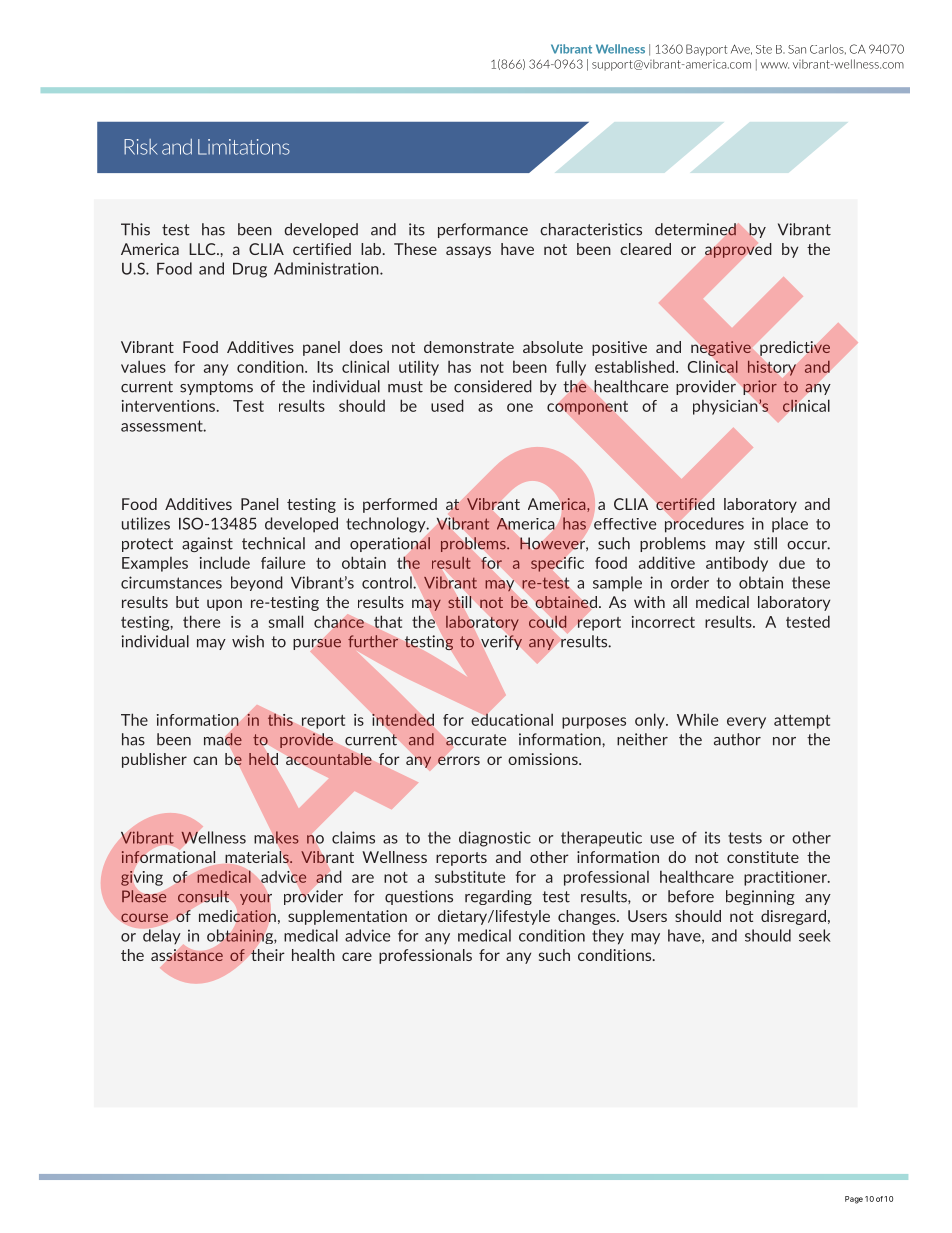 The image size is (952, 1233). What do you see at coordinates (244, 147) in the screenshot?
I see `Limitations` at bounding box center [244, 147].
